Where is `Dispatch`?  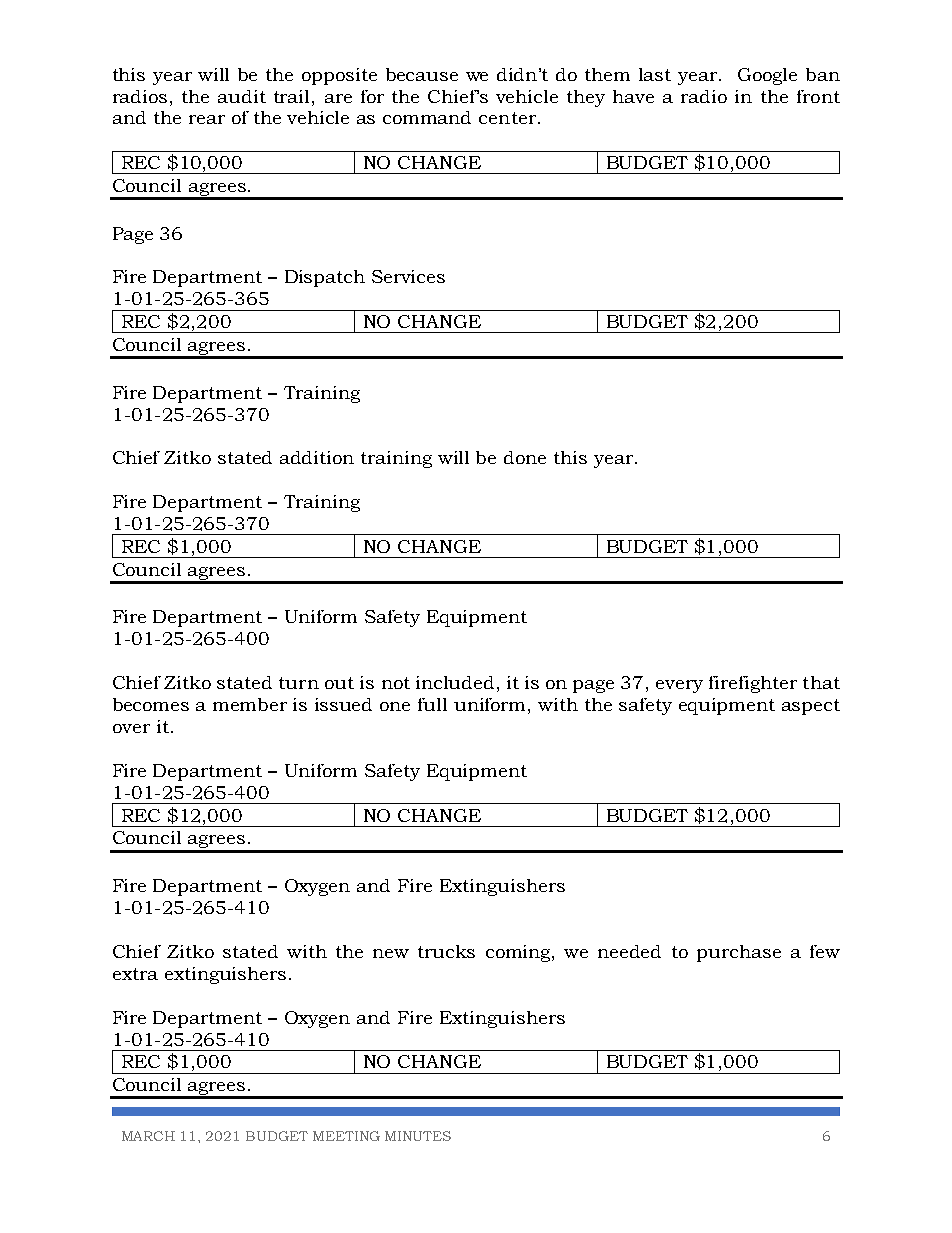
Dispatch is located at coordinates (325, 278).
